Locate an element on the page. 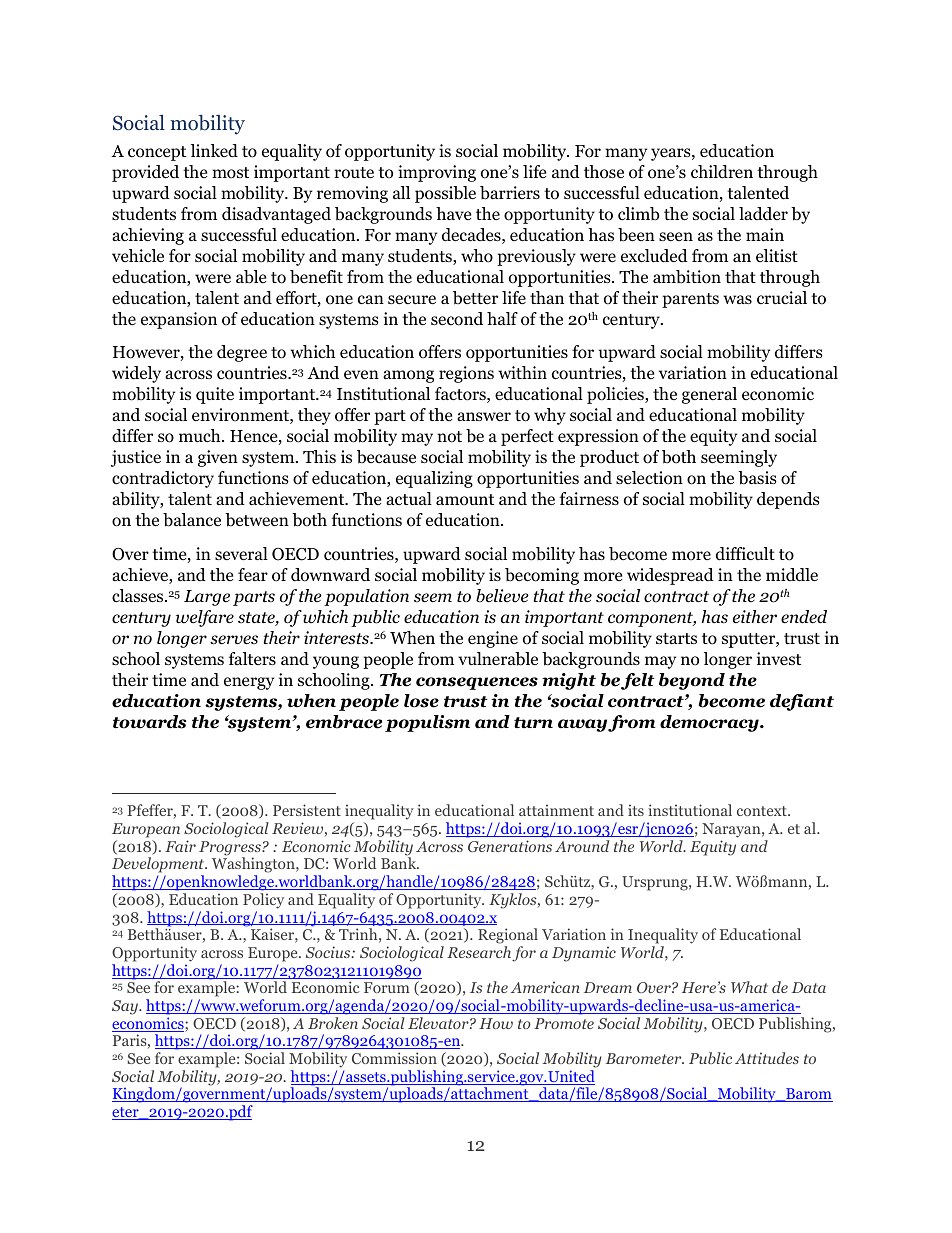 Image resolution: width=952 pixels, height=1233 pixels. most is located at coordinates (230, 173).
